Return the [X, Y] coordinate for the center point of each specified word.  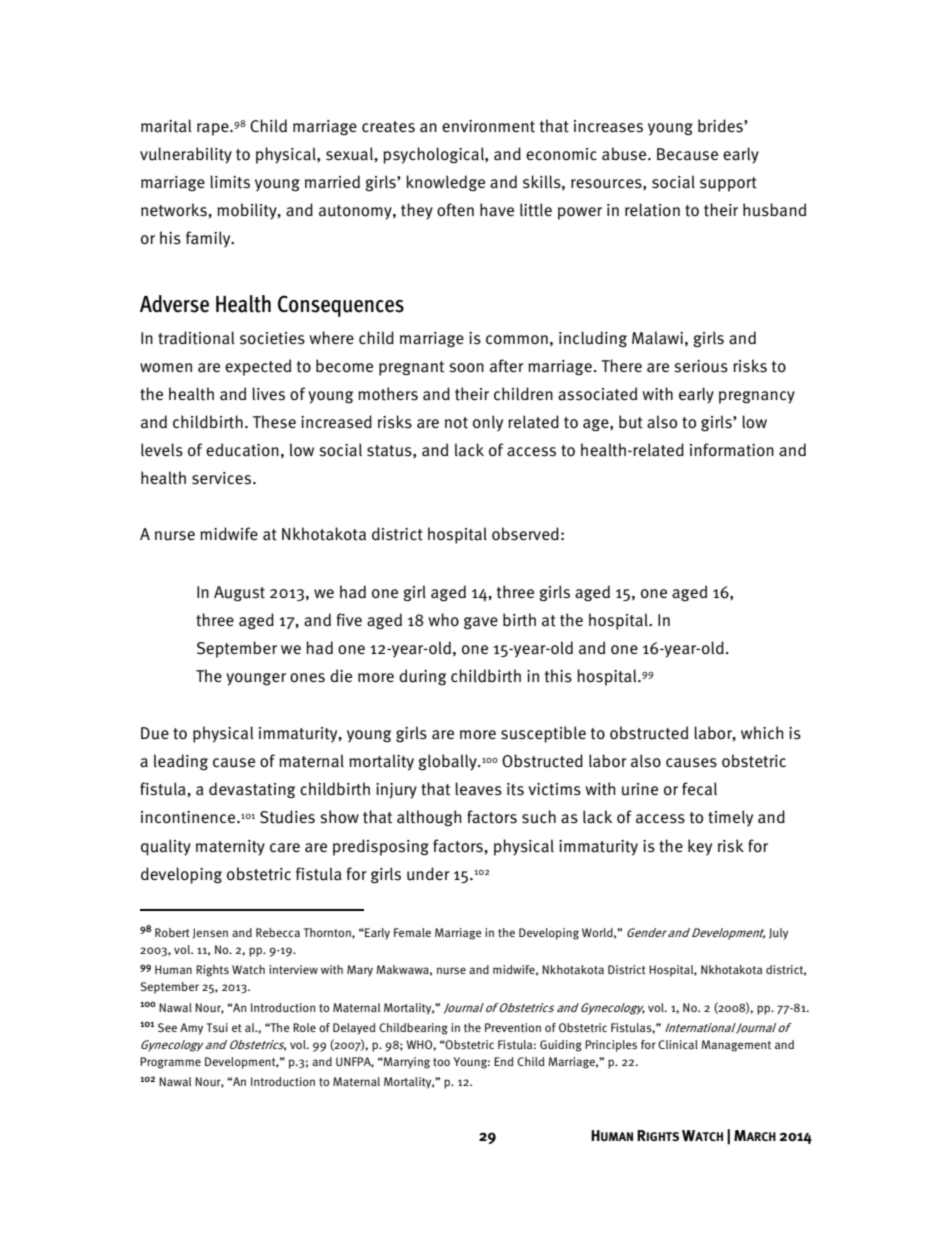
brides [721, 126]
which [762, 732]
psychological [434, 155]
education [242, 450]
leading [181, 762]
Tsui [217, 1027]
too [441, 1062]
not [456, 423]
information [732, 450]
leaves [478, 789]
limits [230, 182]
